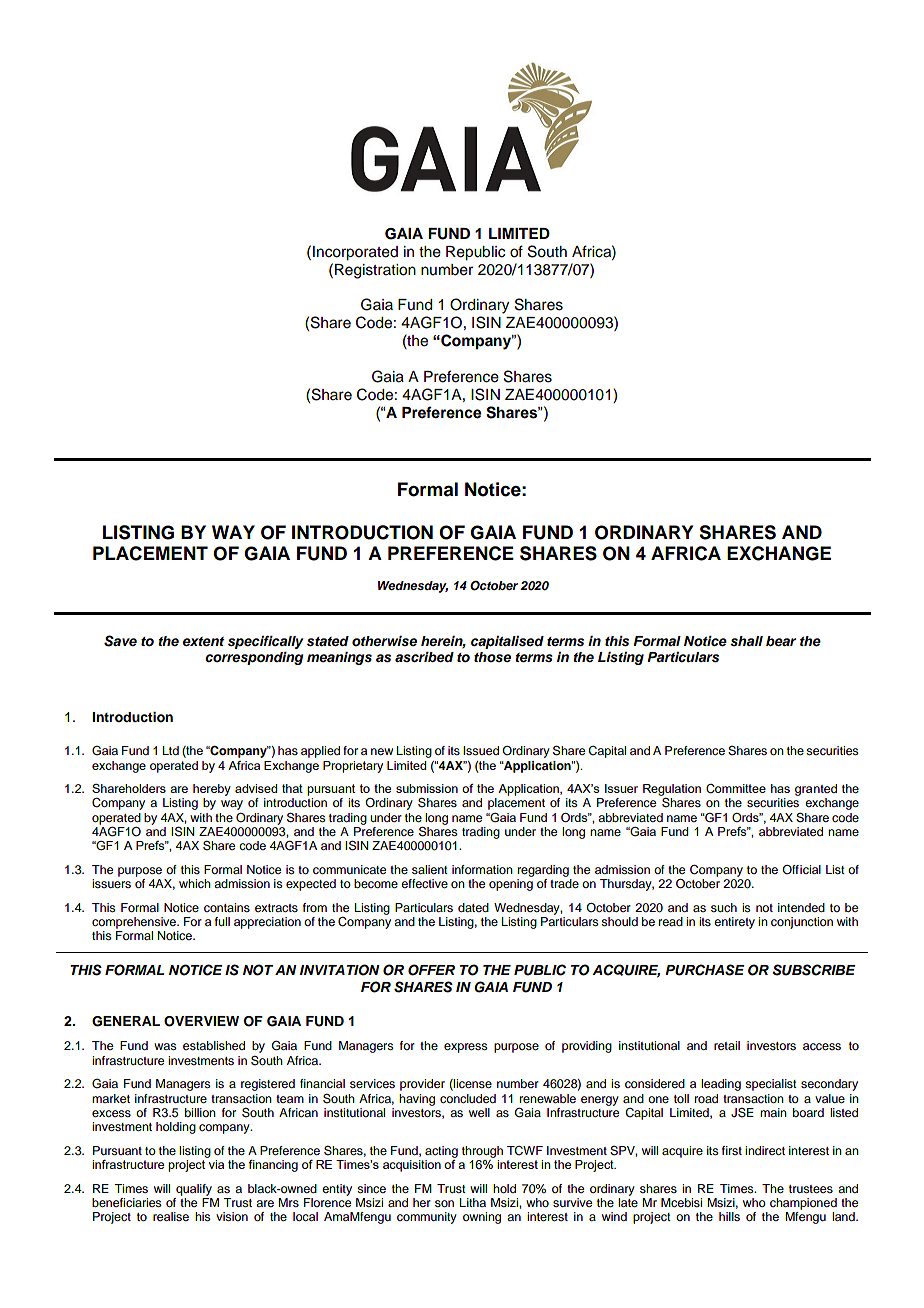 This image has height=1308, width=924. Describe the element at coordinates (195, 883) in the image. I see `which` at that location.
